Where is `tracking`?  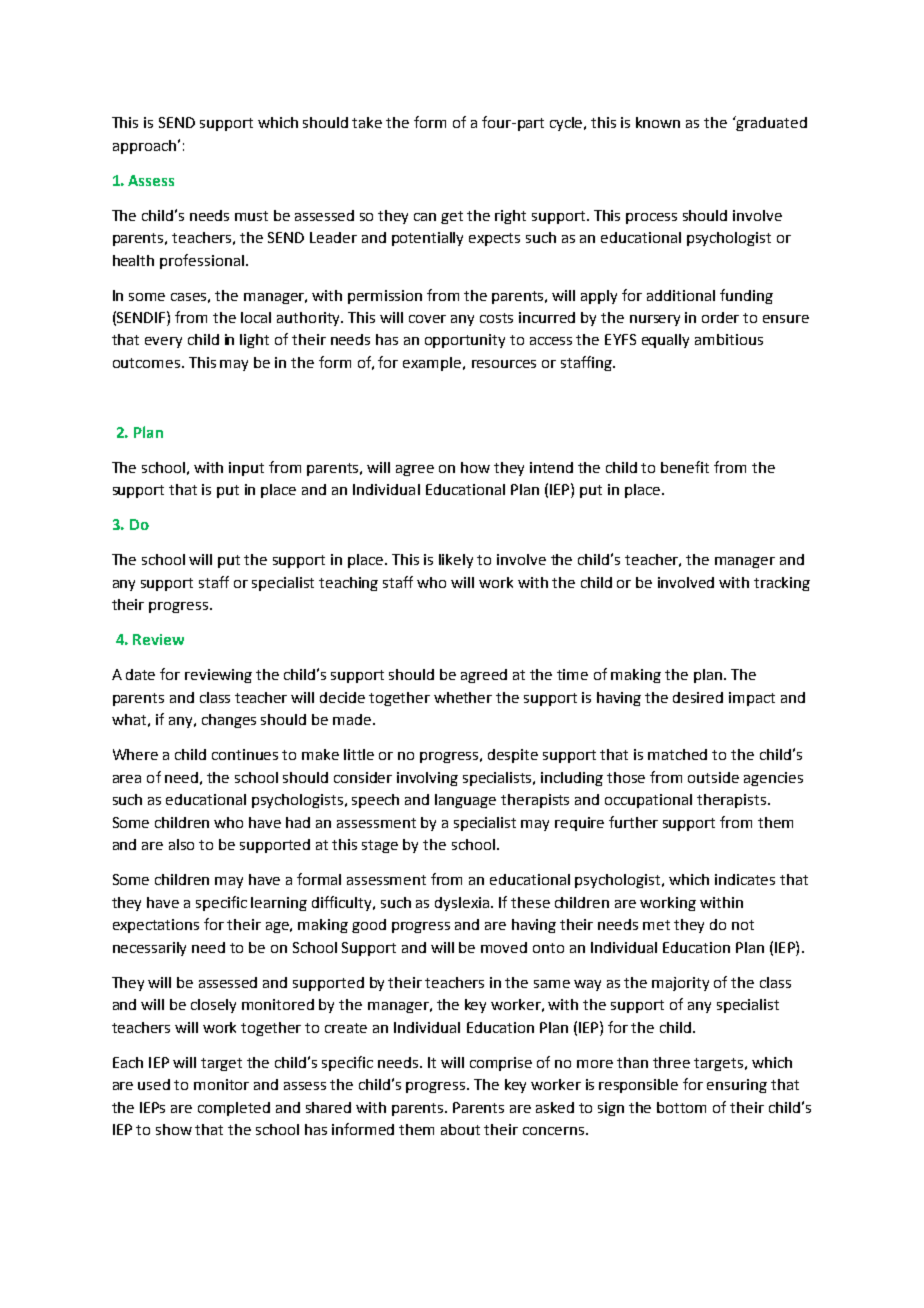 tracking is located at coordinates (782, 584).
